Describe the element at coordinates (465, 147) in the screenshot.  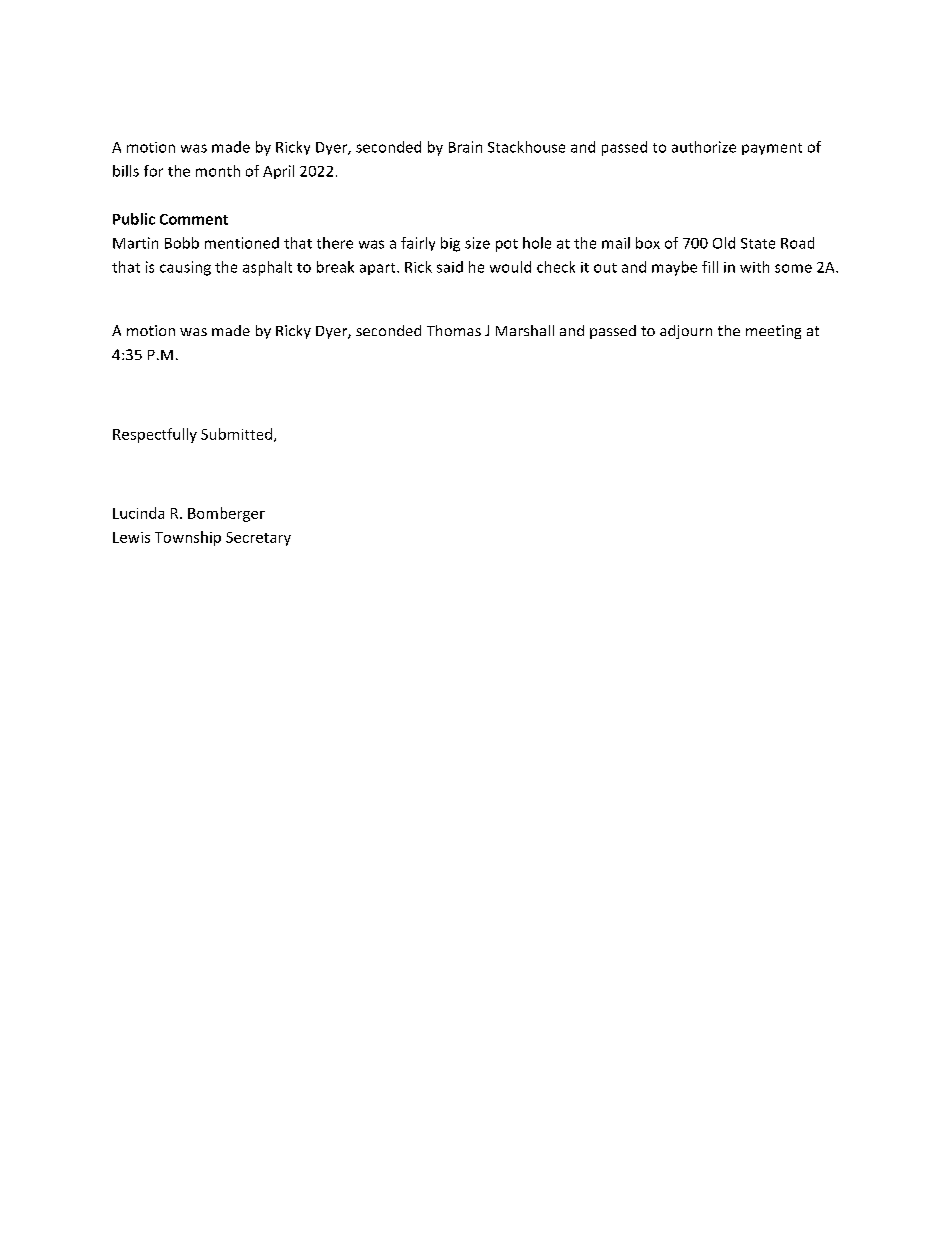
I see `Brain` at that location.
